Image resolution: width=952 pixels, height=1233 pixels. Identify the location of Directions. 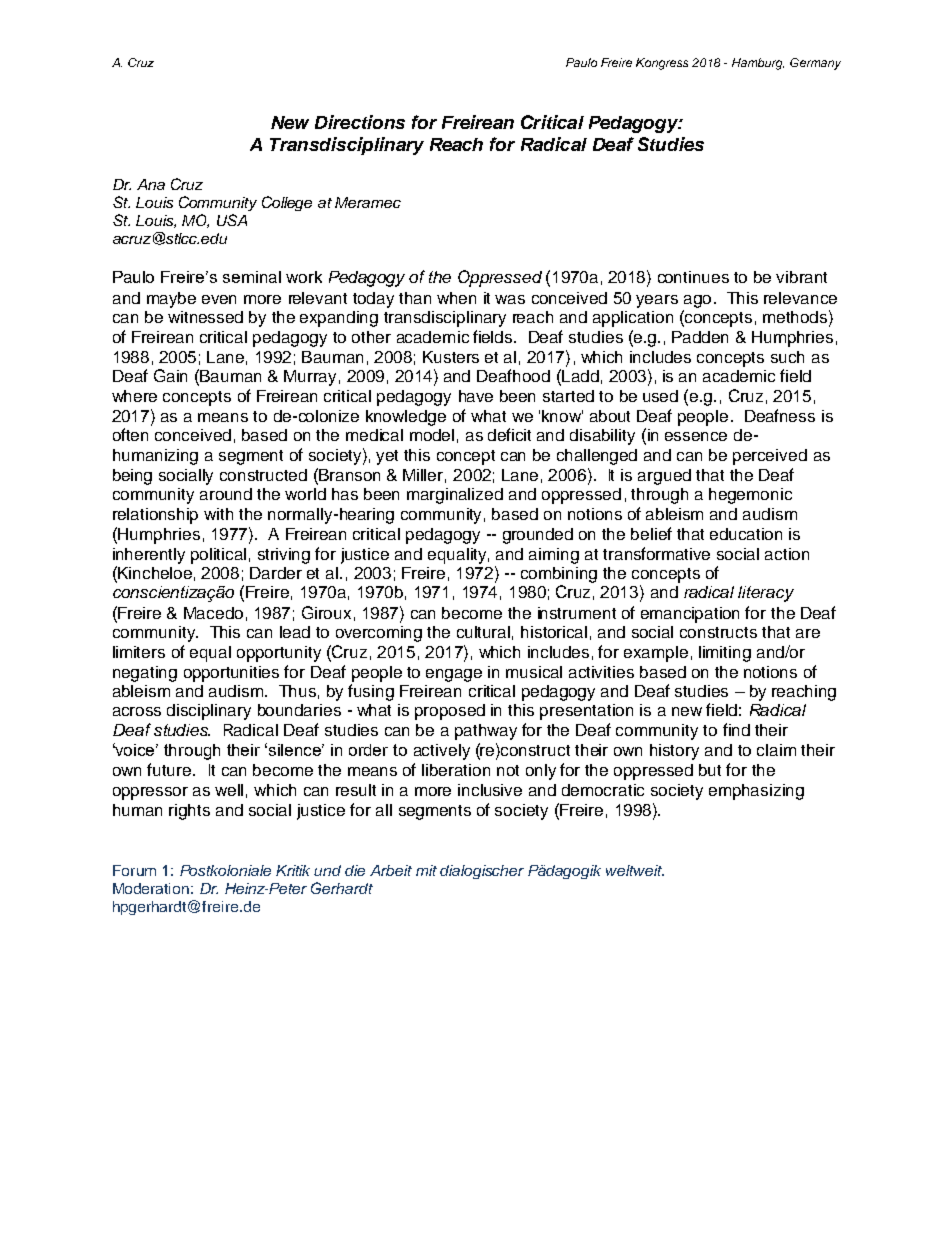
(360, 122).
